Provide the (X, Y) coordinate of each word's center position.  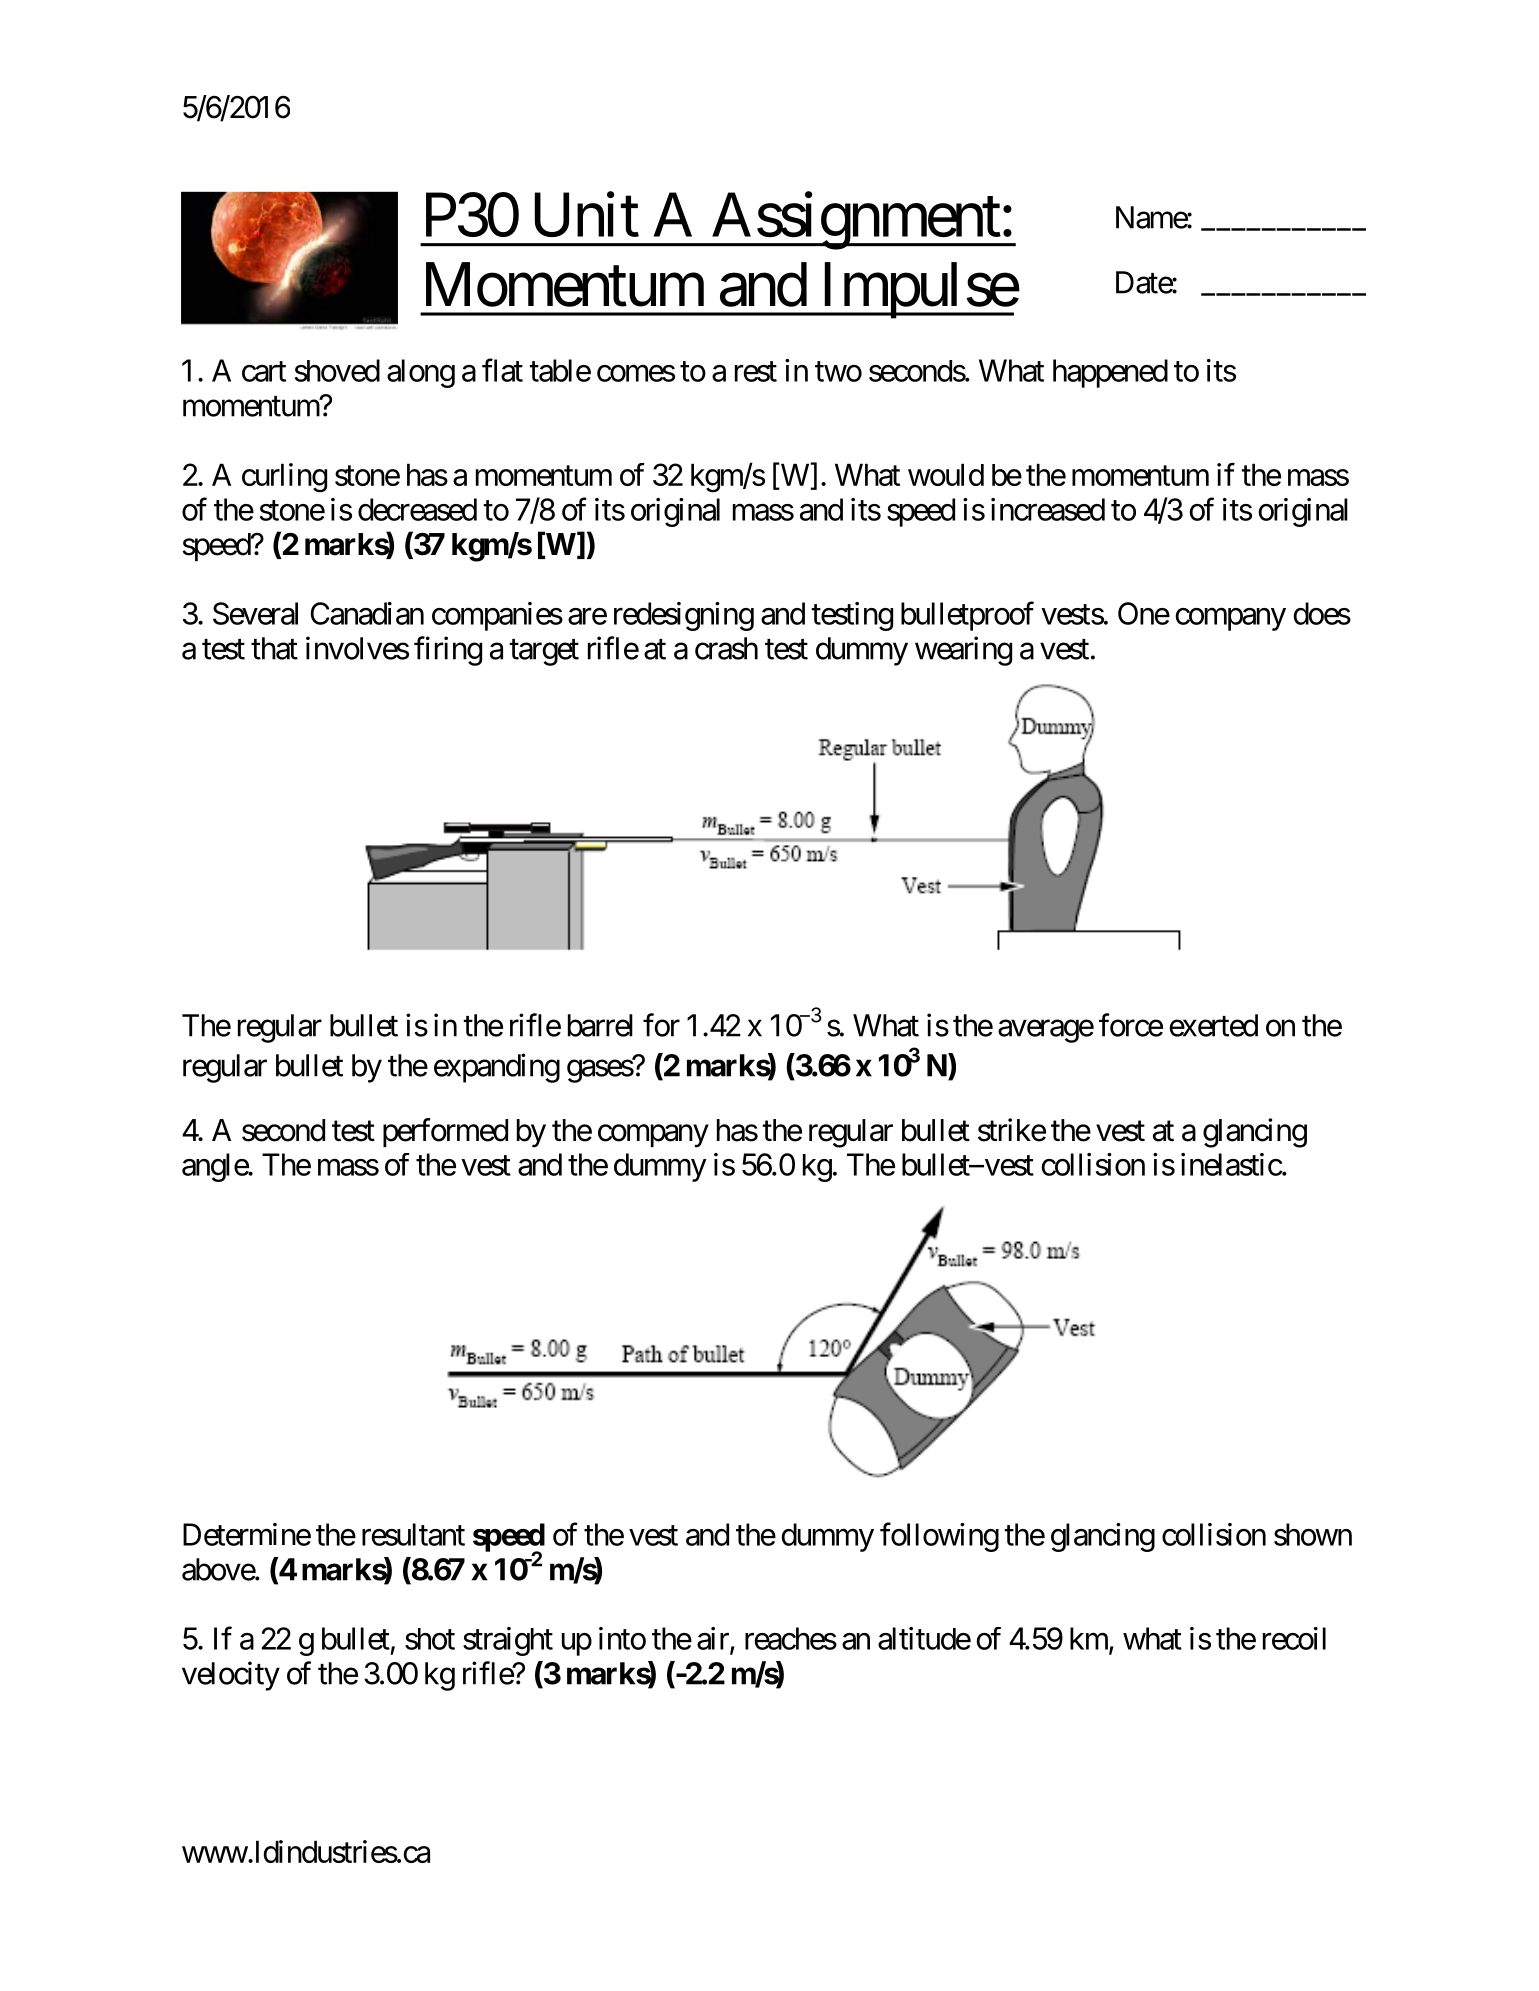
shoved (337, 370)
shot (430, 1639)
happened (1110, 373)
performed (445, 1132)
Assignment (855, 221)
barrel (600, 1025)
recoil (1294, 1638)
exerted (1214, 1025)
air (714, 1639)
